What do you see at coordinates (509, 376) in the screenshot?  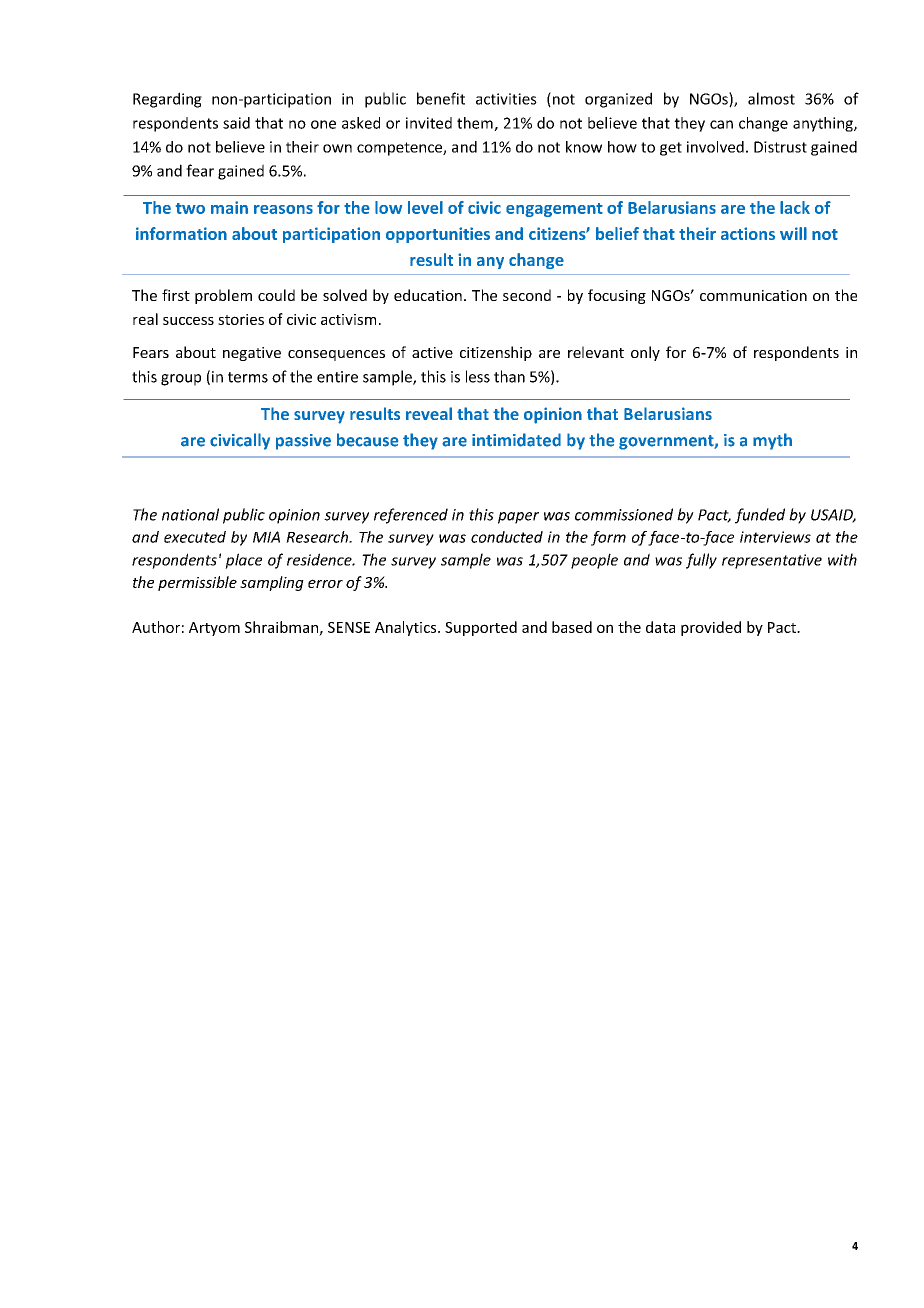 I see `than` at bounding box center [509, 376].
